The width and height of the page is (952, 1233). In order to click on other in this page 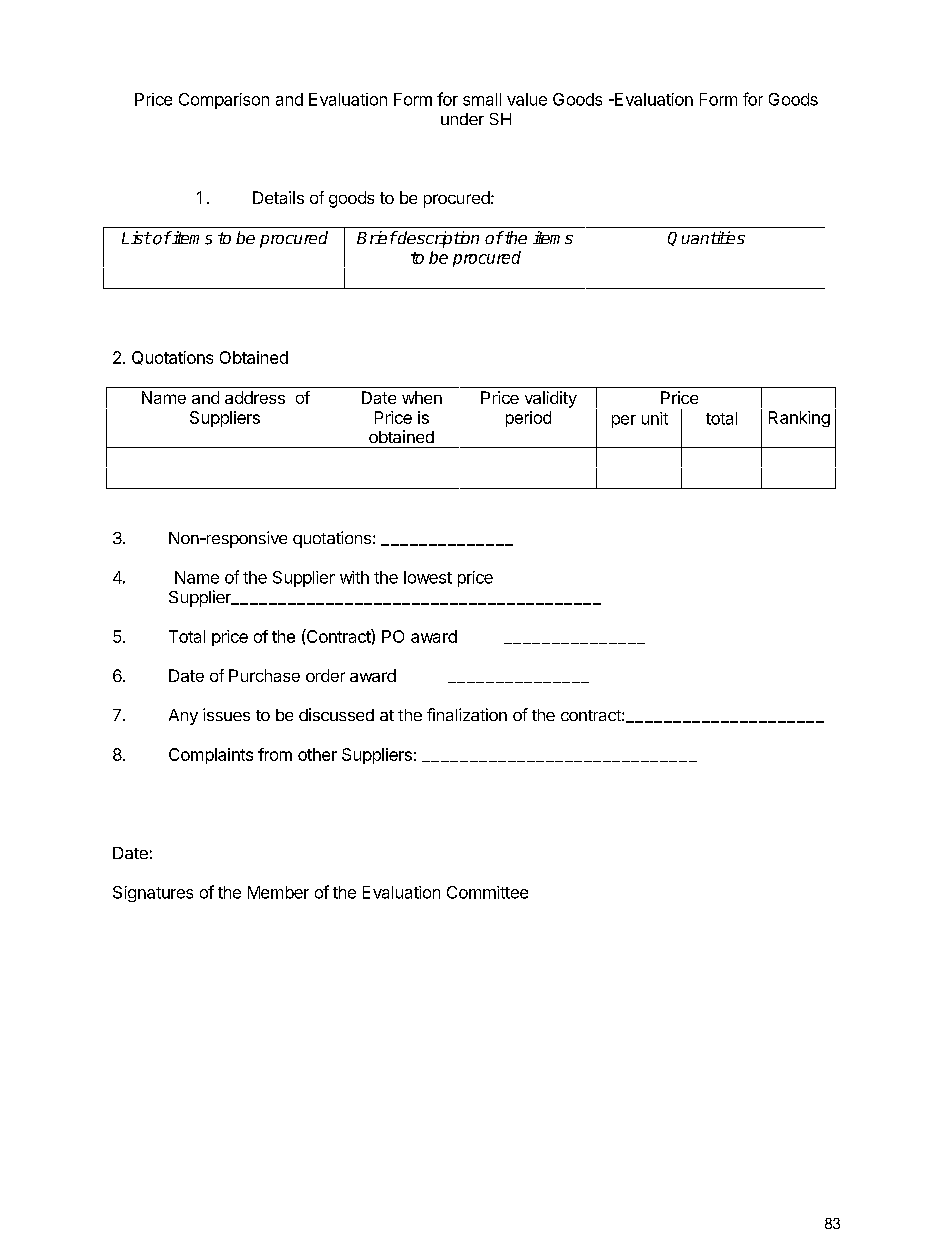, I will do `click(317, 754)`.
